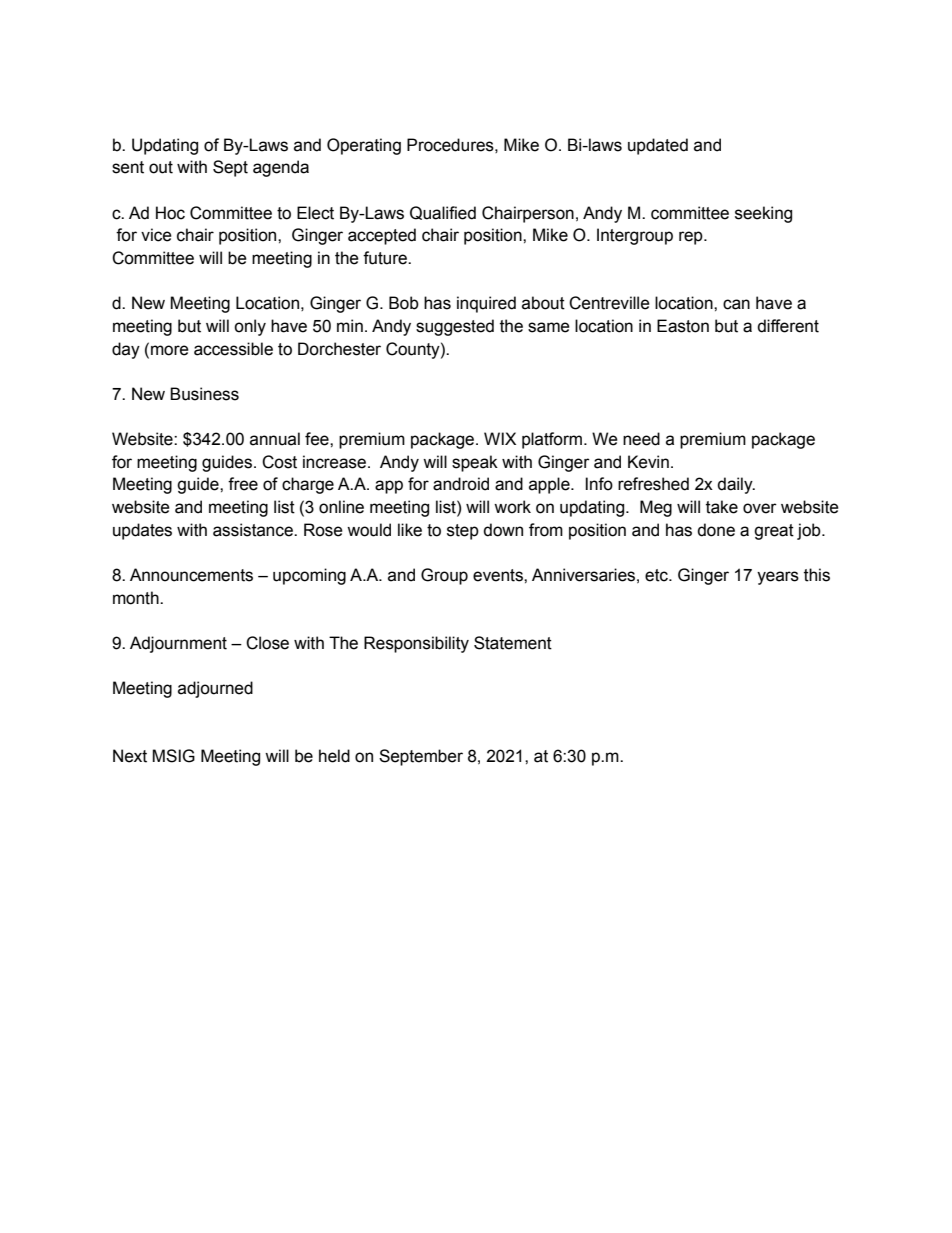 This page has height=1233, width=952. I want to click on speak, so click(475, 463).
